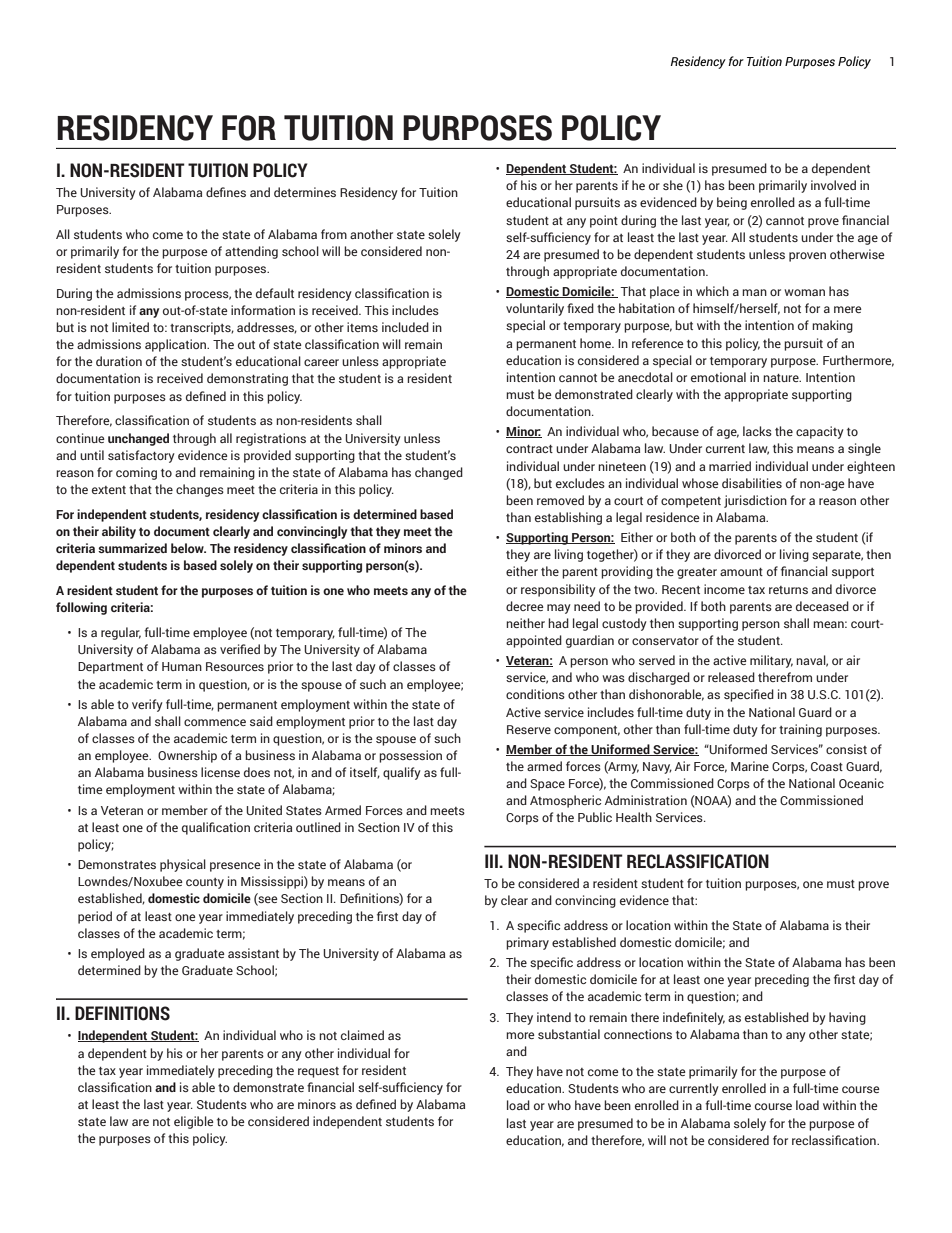 This page has width=952, height=1233. Describe the element at coordinates (220, 772) in the page. I see `license` at that location.
